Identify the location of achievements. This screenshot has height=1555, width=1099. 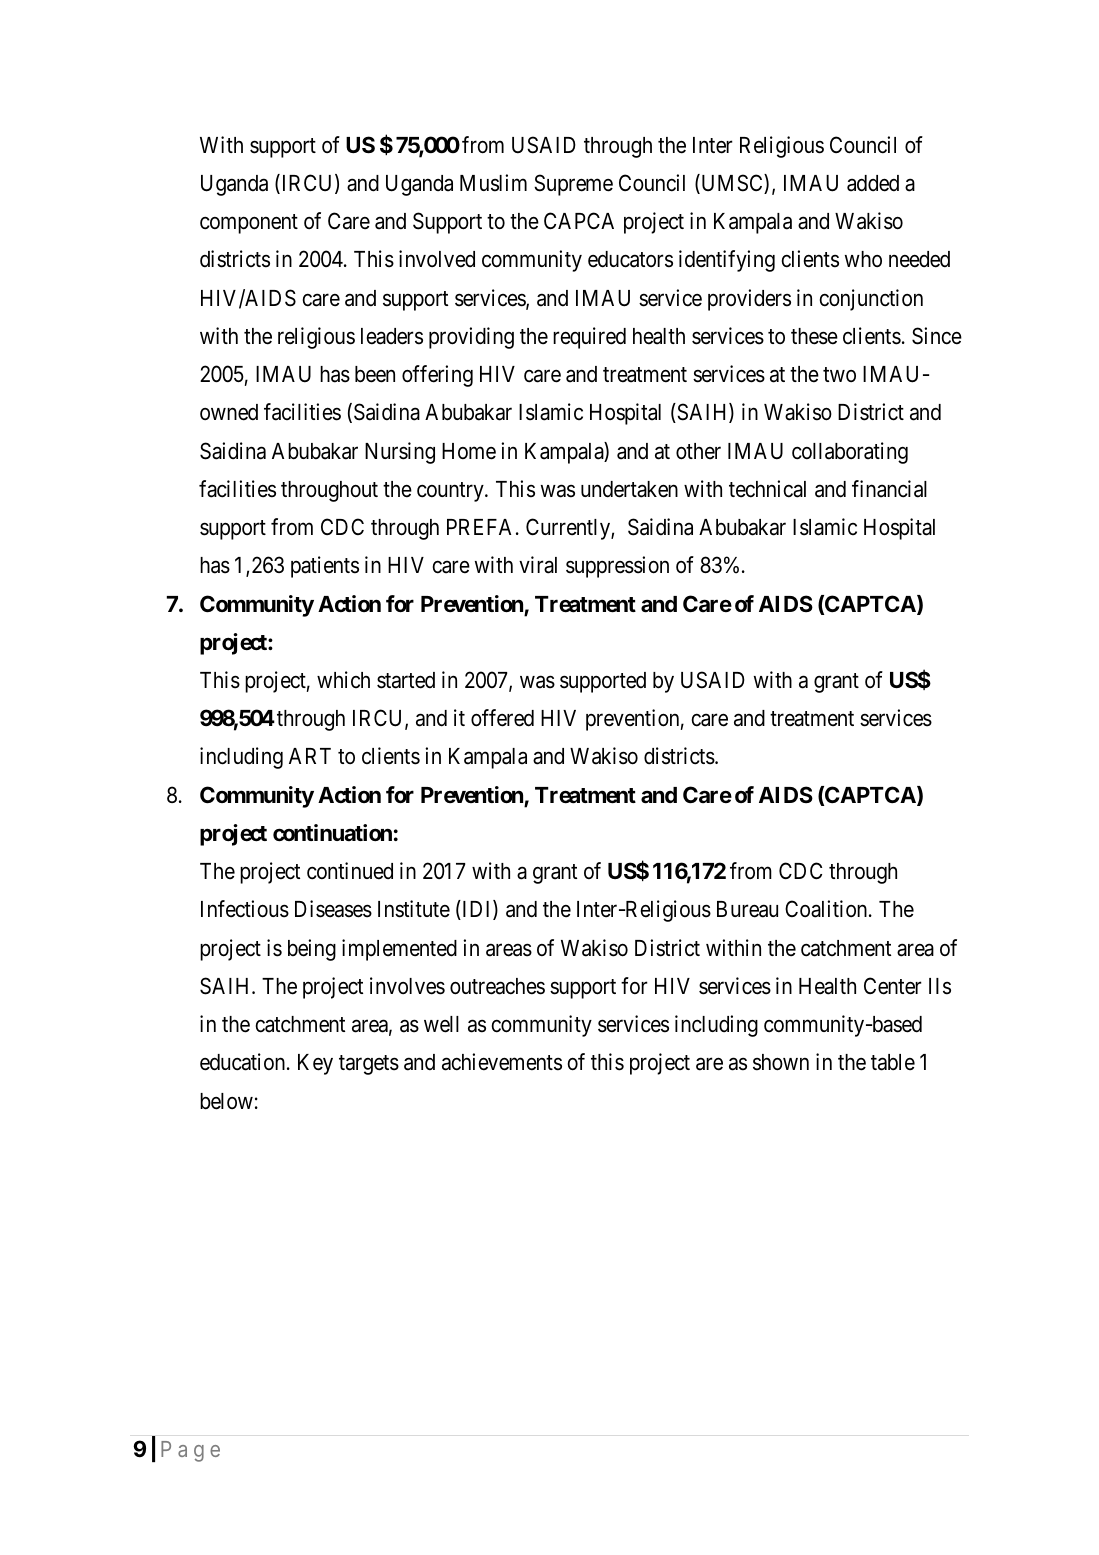
(502, 1062).
